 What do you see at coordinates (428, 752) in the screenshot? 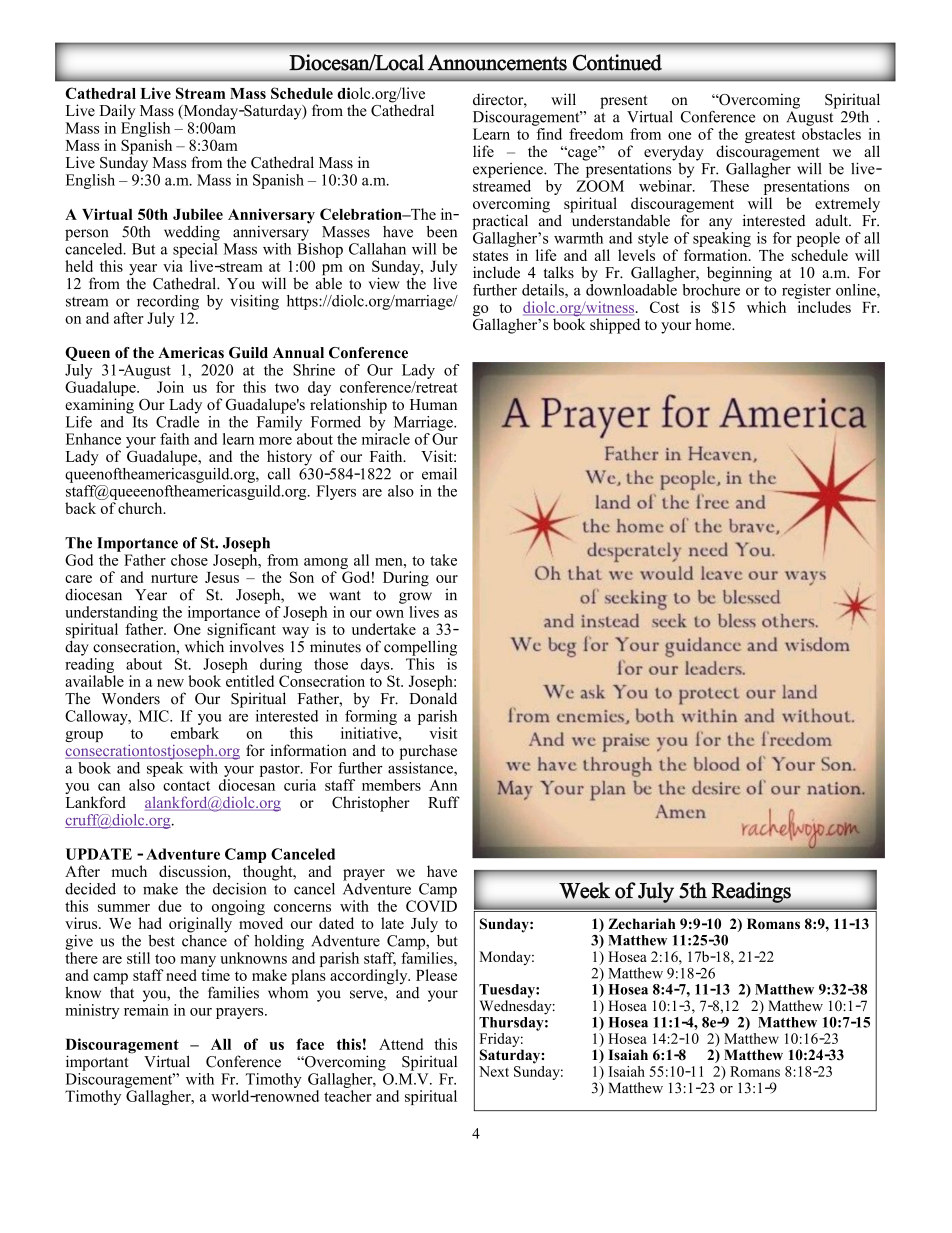
I see `purchase` at bounding box center [428, 752].
